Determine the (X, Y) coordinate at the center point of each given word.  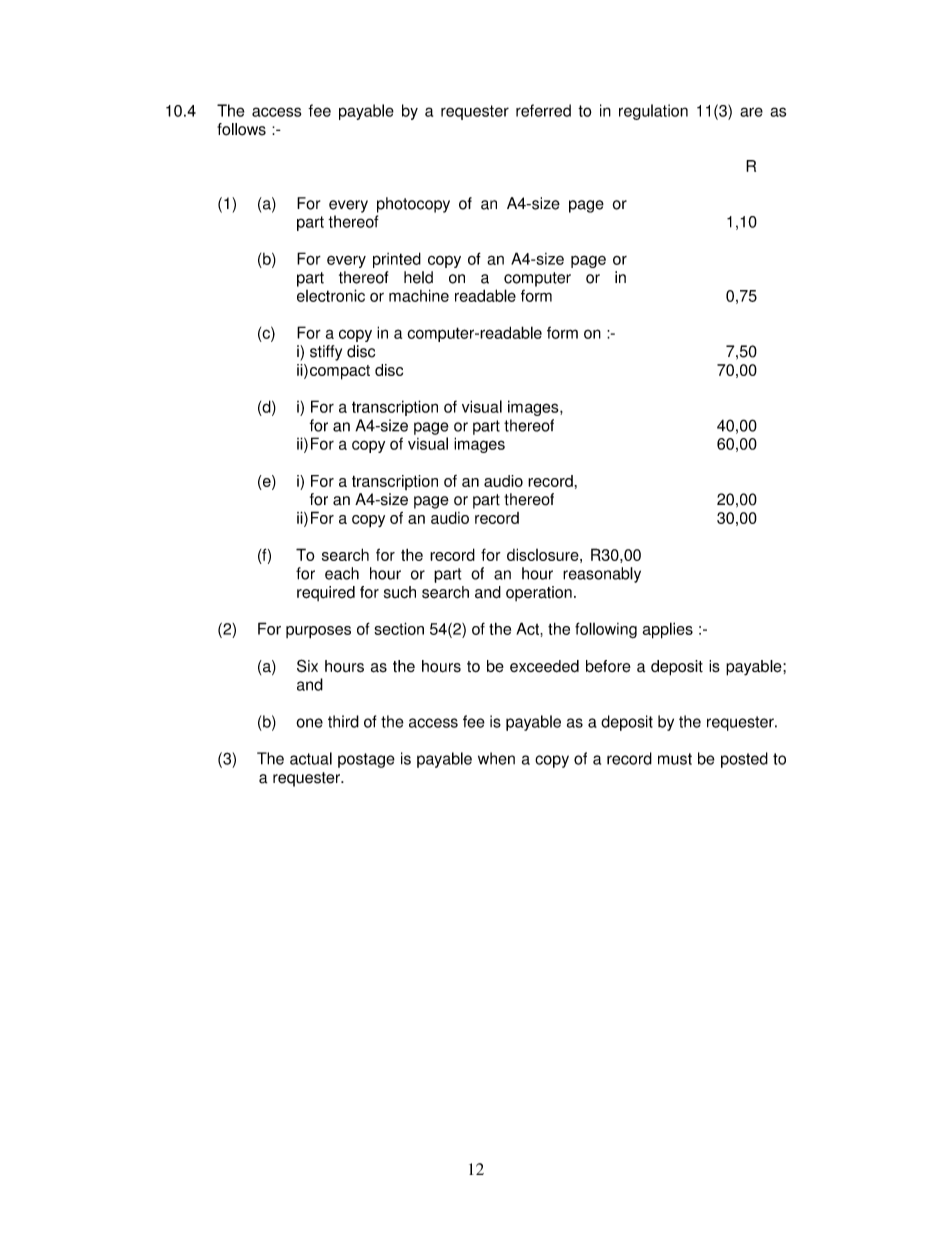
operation (539, 593)
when (496, 758)
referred (543, 110)
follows (241, 129)
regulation (653, 112)
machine (419, 295)
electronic (331, 295)
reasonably (602, 575)
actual (311, 758)
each (342, 573)
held (418, 277)
